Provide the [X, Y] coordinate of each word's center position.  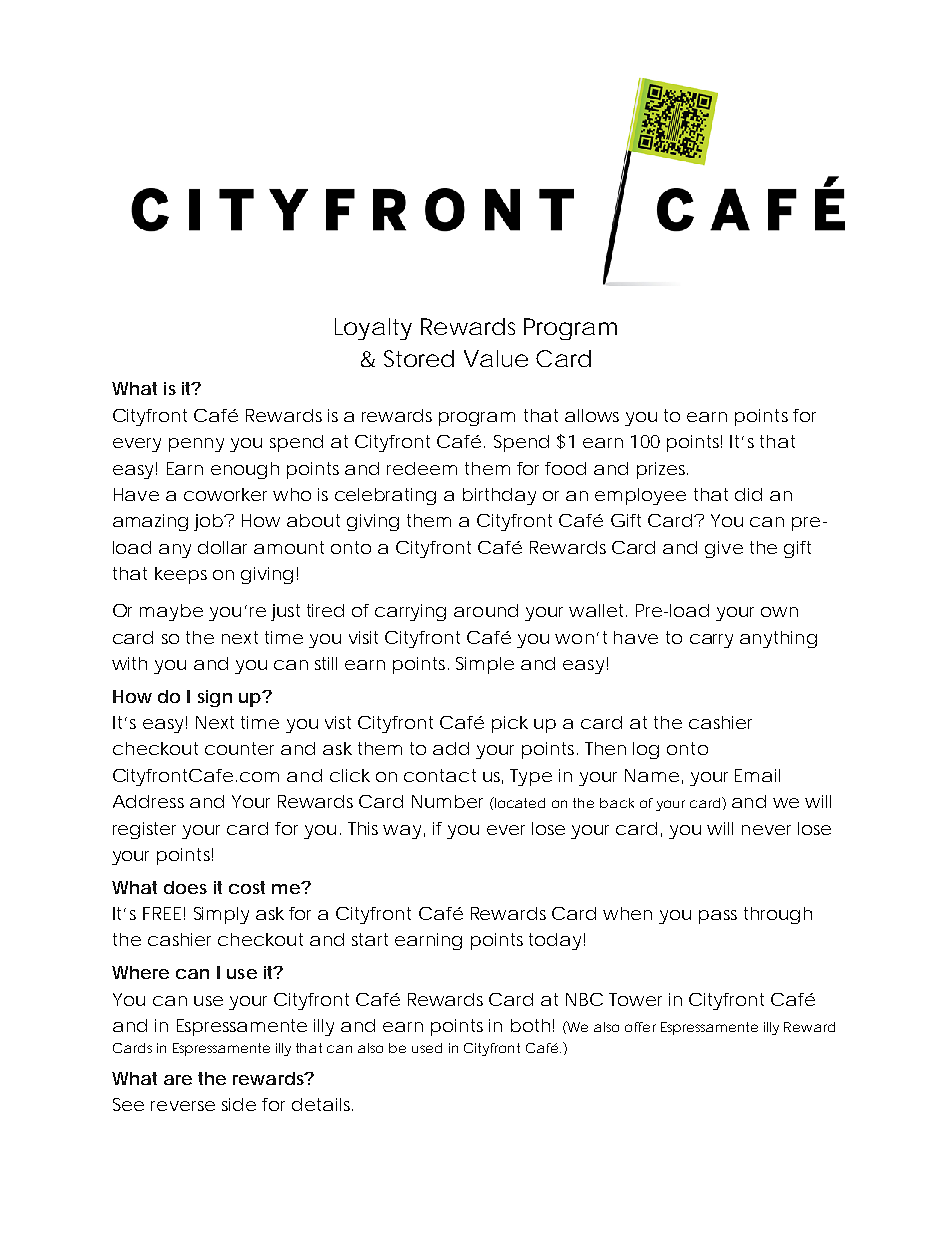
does [185, 887]
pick [510, 724]
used [427, 1048]
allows [592, 415]
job [208, 522]
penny [196, 445]
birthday [499, 496]
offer [640, 1027]
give [724, 549]
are [178, 1080]
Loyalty [373, 329]
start [370, 939]
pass [718, 917]
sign [215, 698]
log [646, 750]
